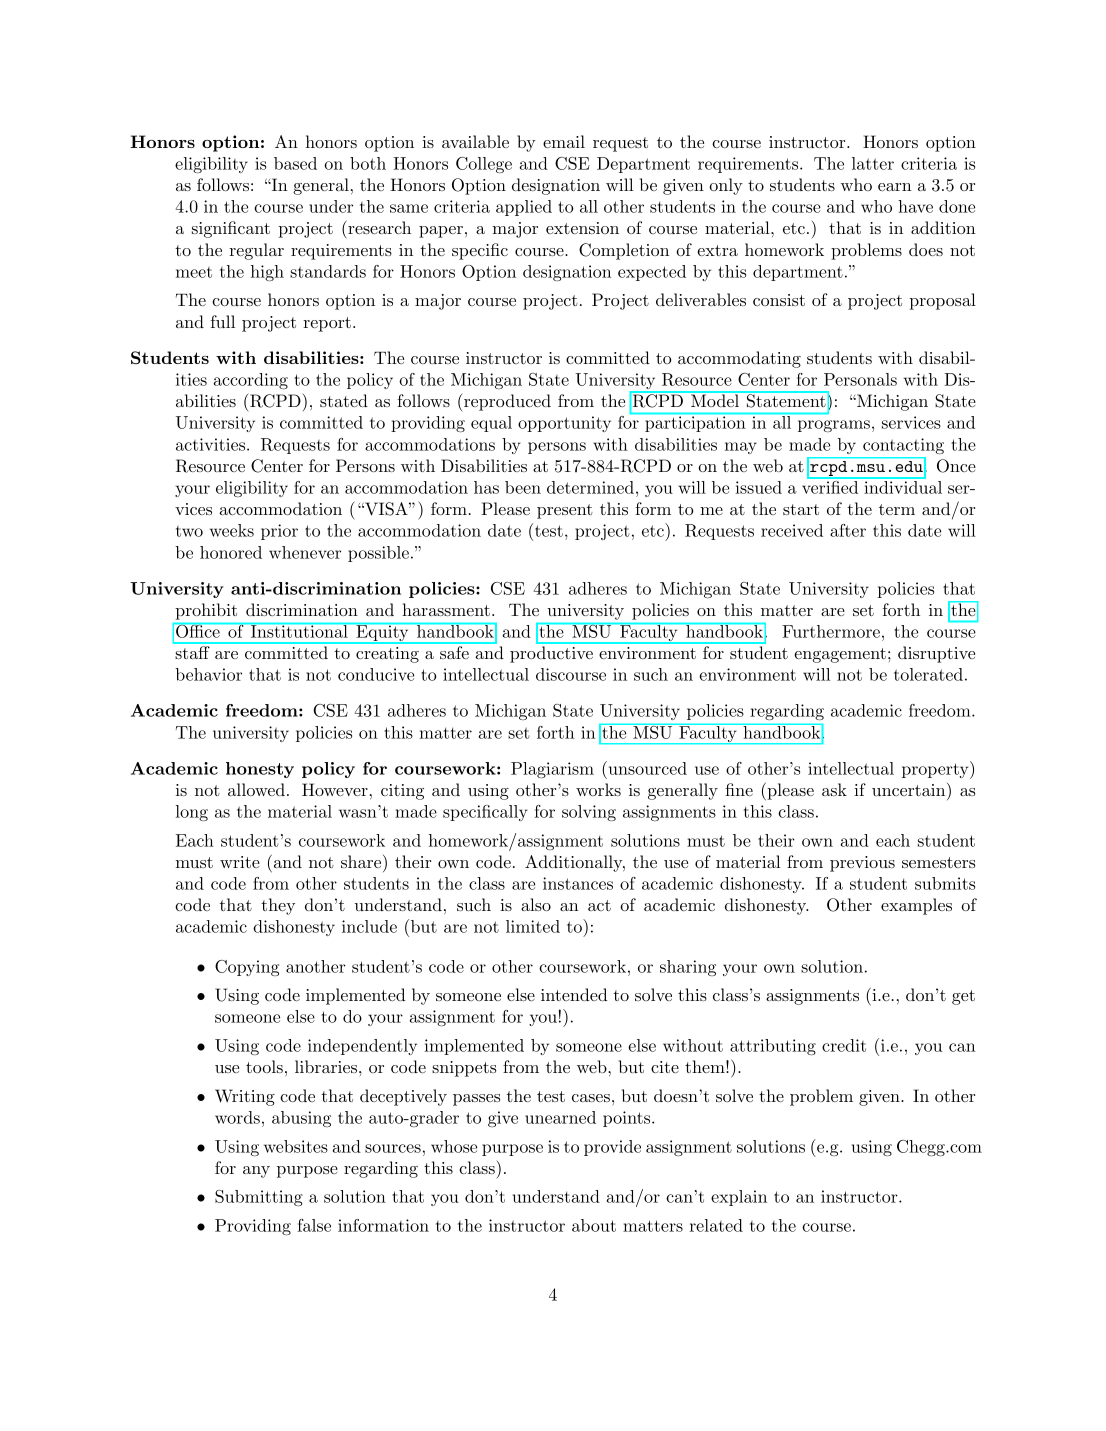  What do you see at coordinates (873, 163) in the screenshot?
I see `latter` at bounding box center [873, 163].
